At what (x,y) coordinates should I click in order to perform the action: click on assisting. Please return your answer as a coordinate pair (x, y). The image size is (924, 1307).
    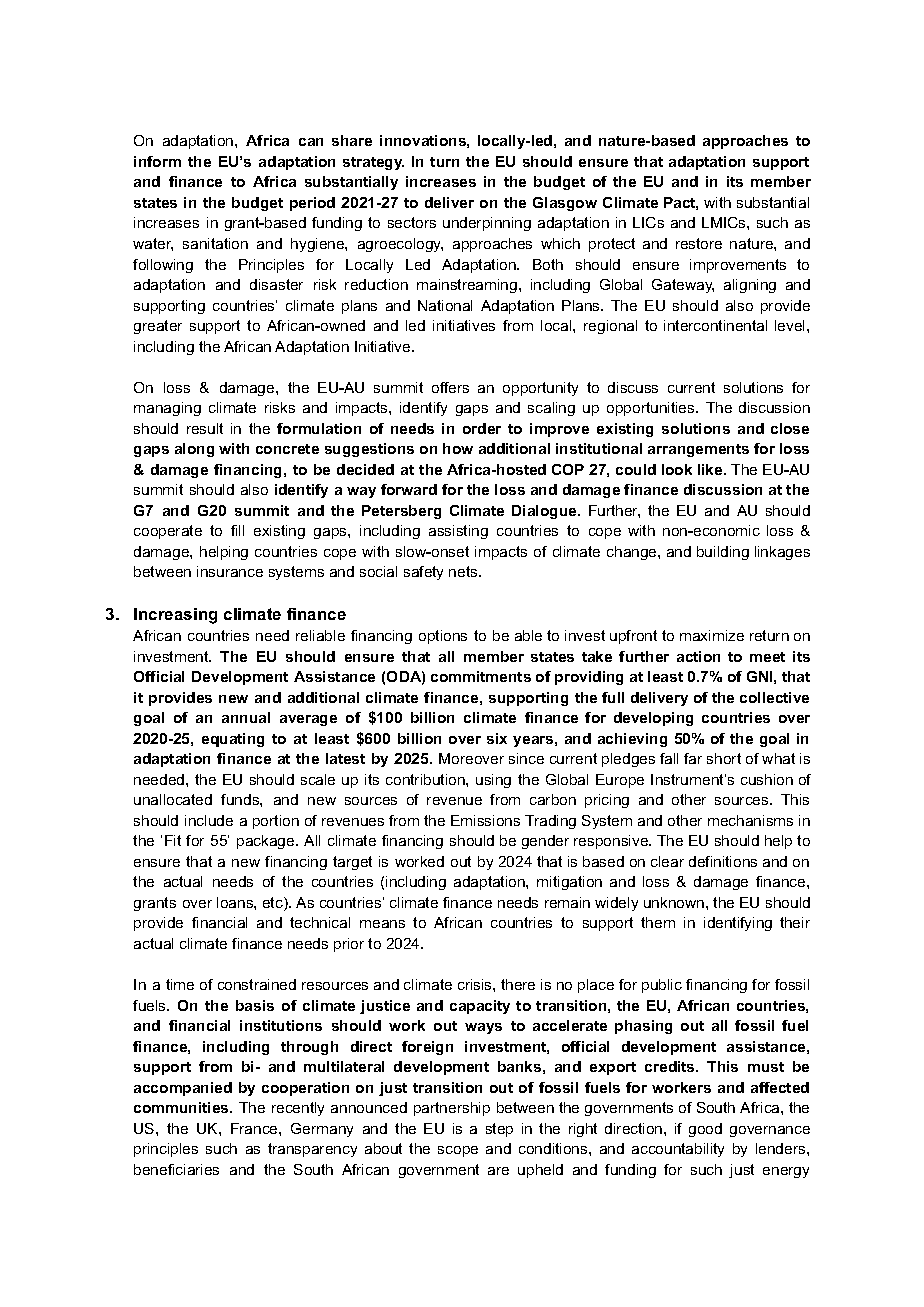
    Looking at the image, I should click on (458, 532).
